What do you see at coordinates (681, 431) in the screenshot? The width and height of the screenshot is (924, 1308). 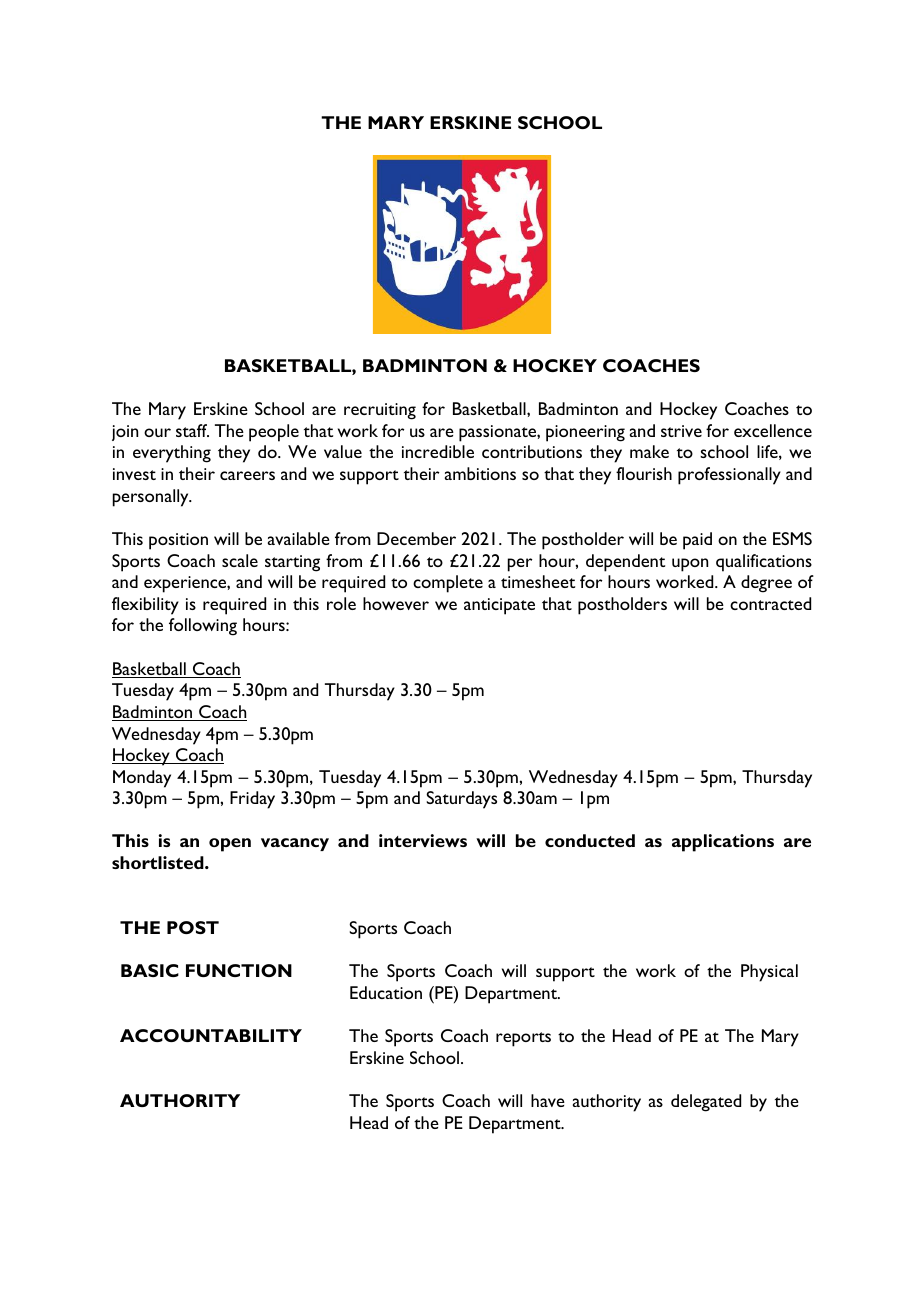 I see `strive` at bounding box center [681, 431].
